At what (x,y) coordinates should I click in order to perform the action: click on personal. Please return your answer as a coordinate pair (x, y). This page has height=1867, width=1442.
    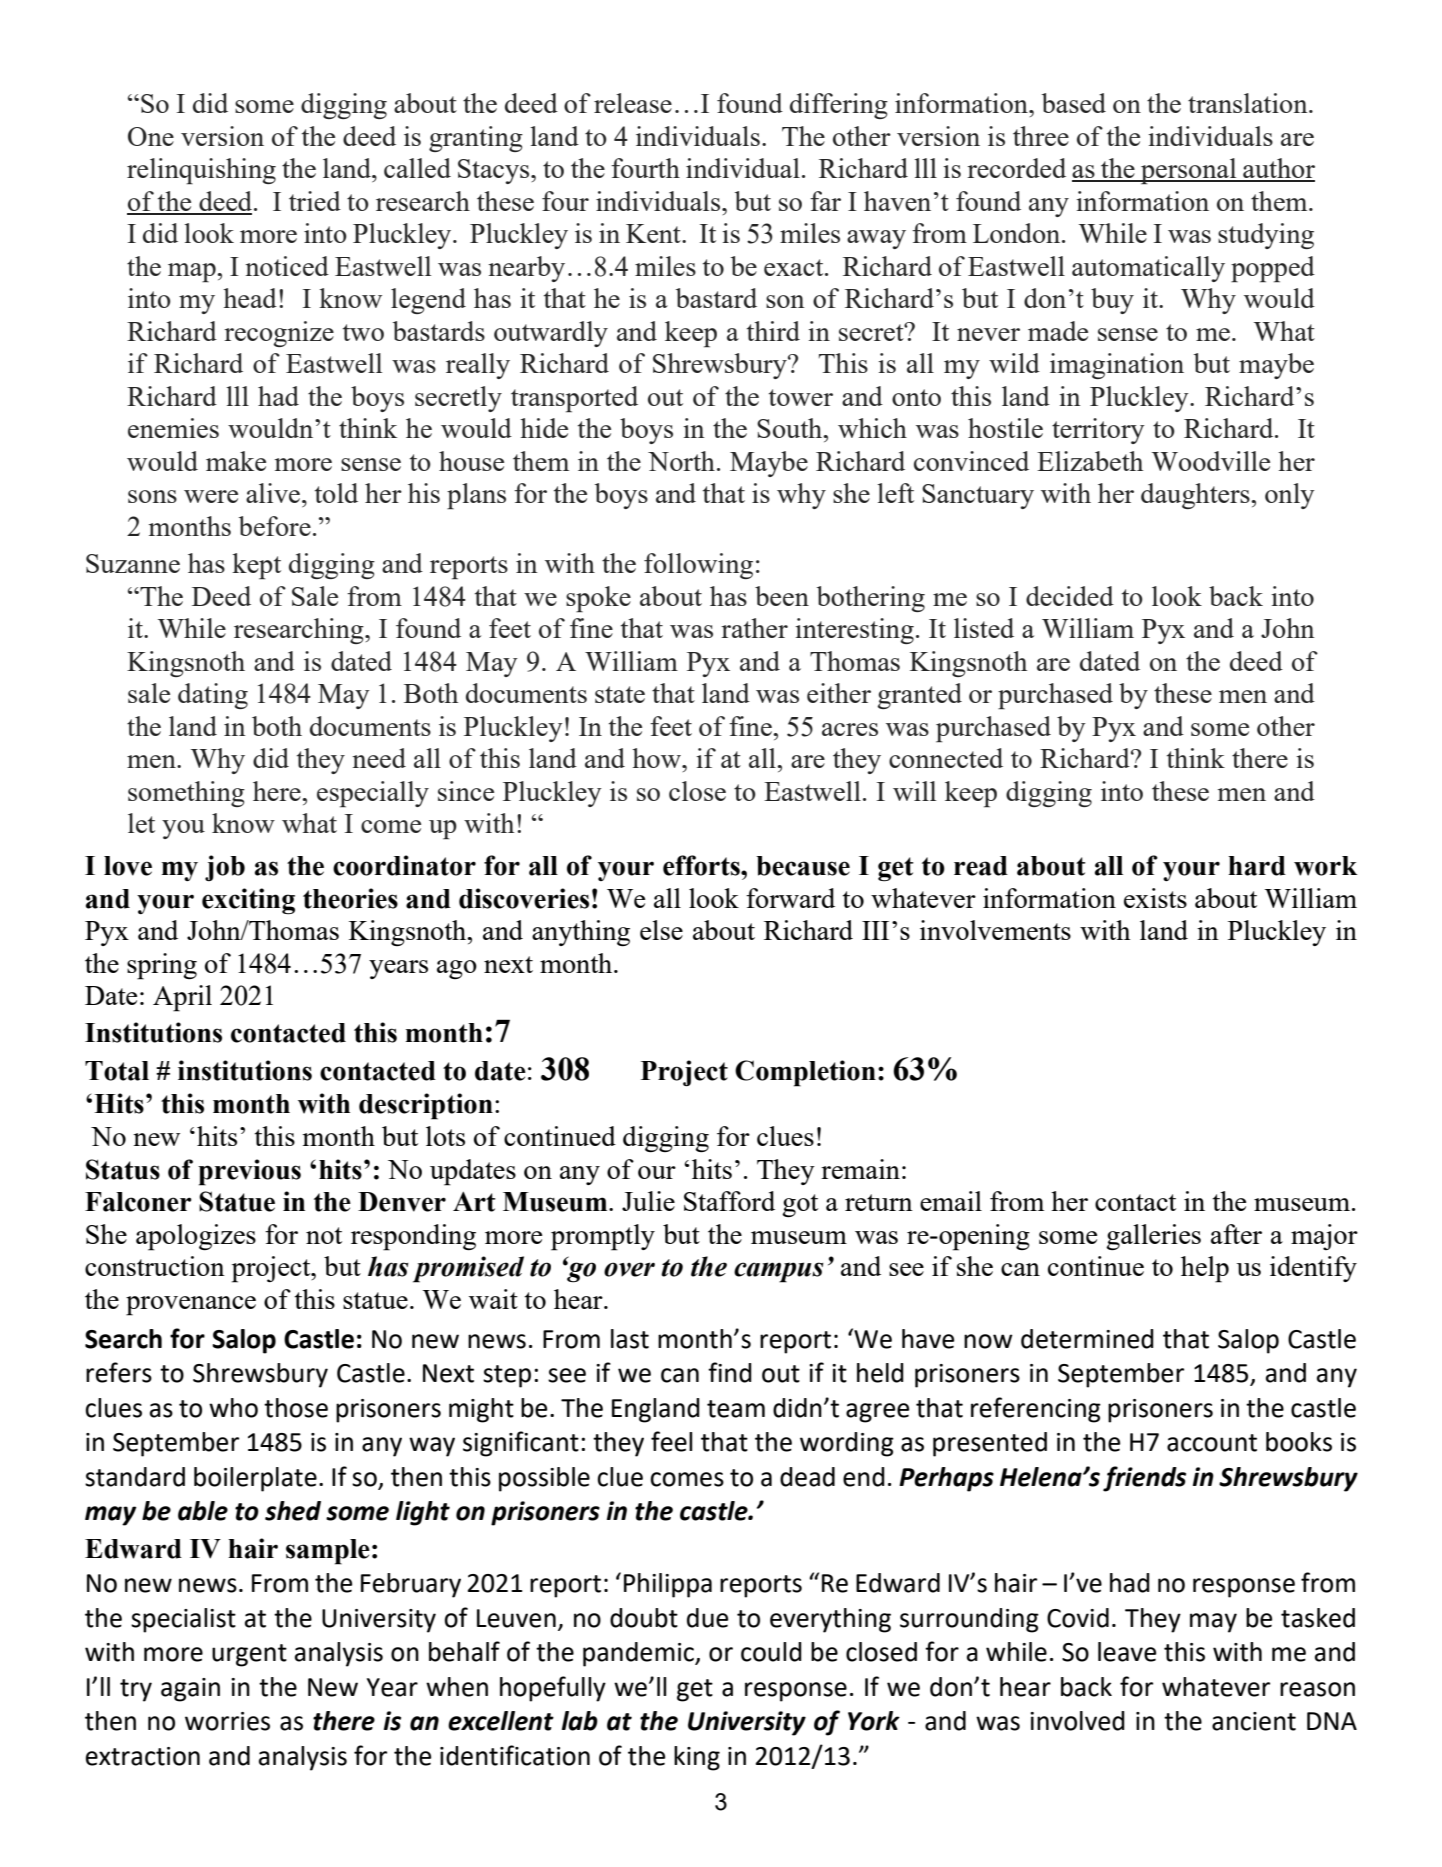
    Looking at the image, I should click on (1189, 171).
